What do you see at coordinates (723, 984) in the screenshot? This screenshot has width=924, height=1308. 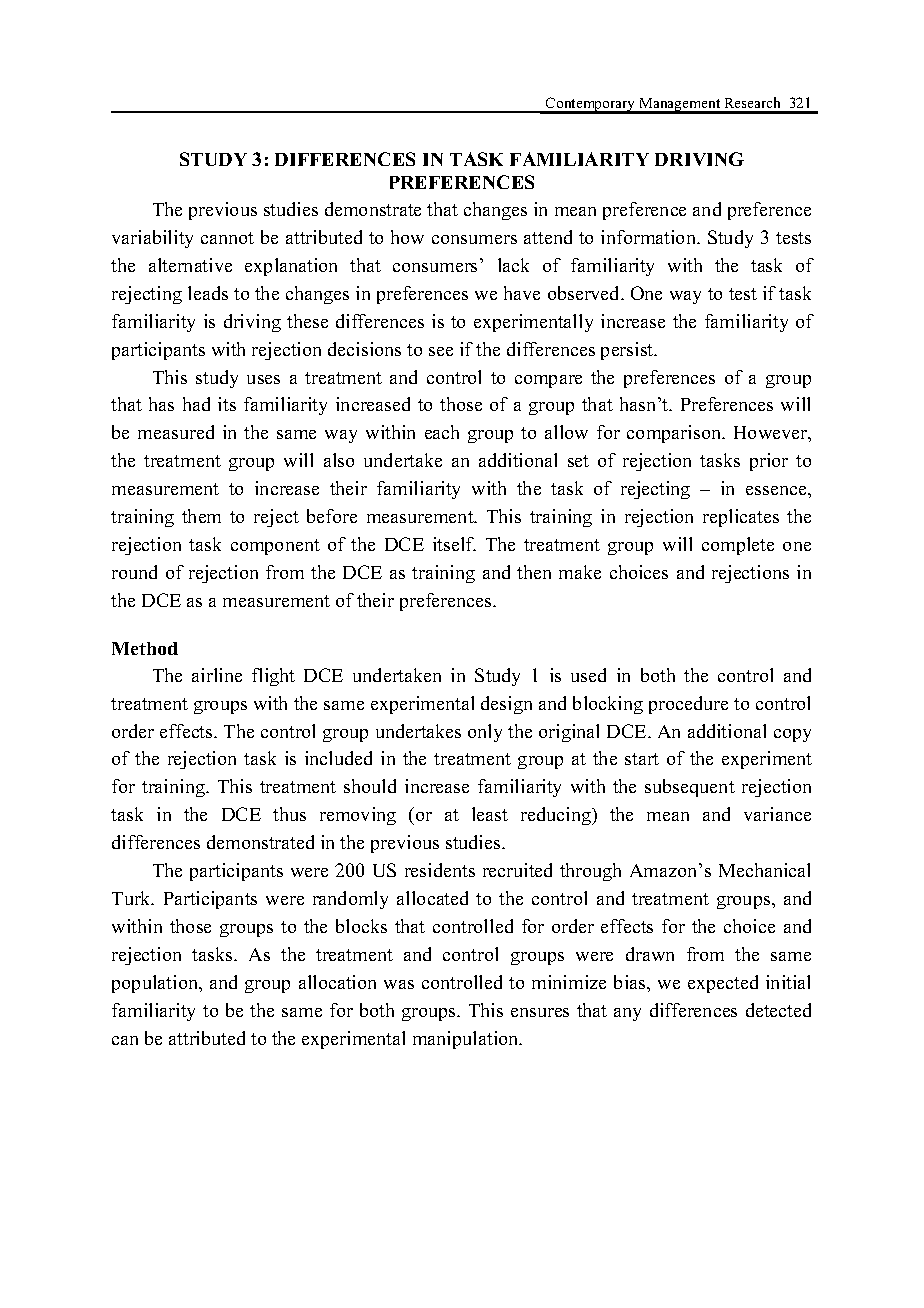 I see `expected` at bounding box center [723, 984].
